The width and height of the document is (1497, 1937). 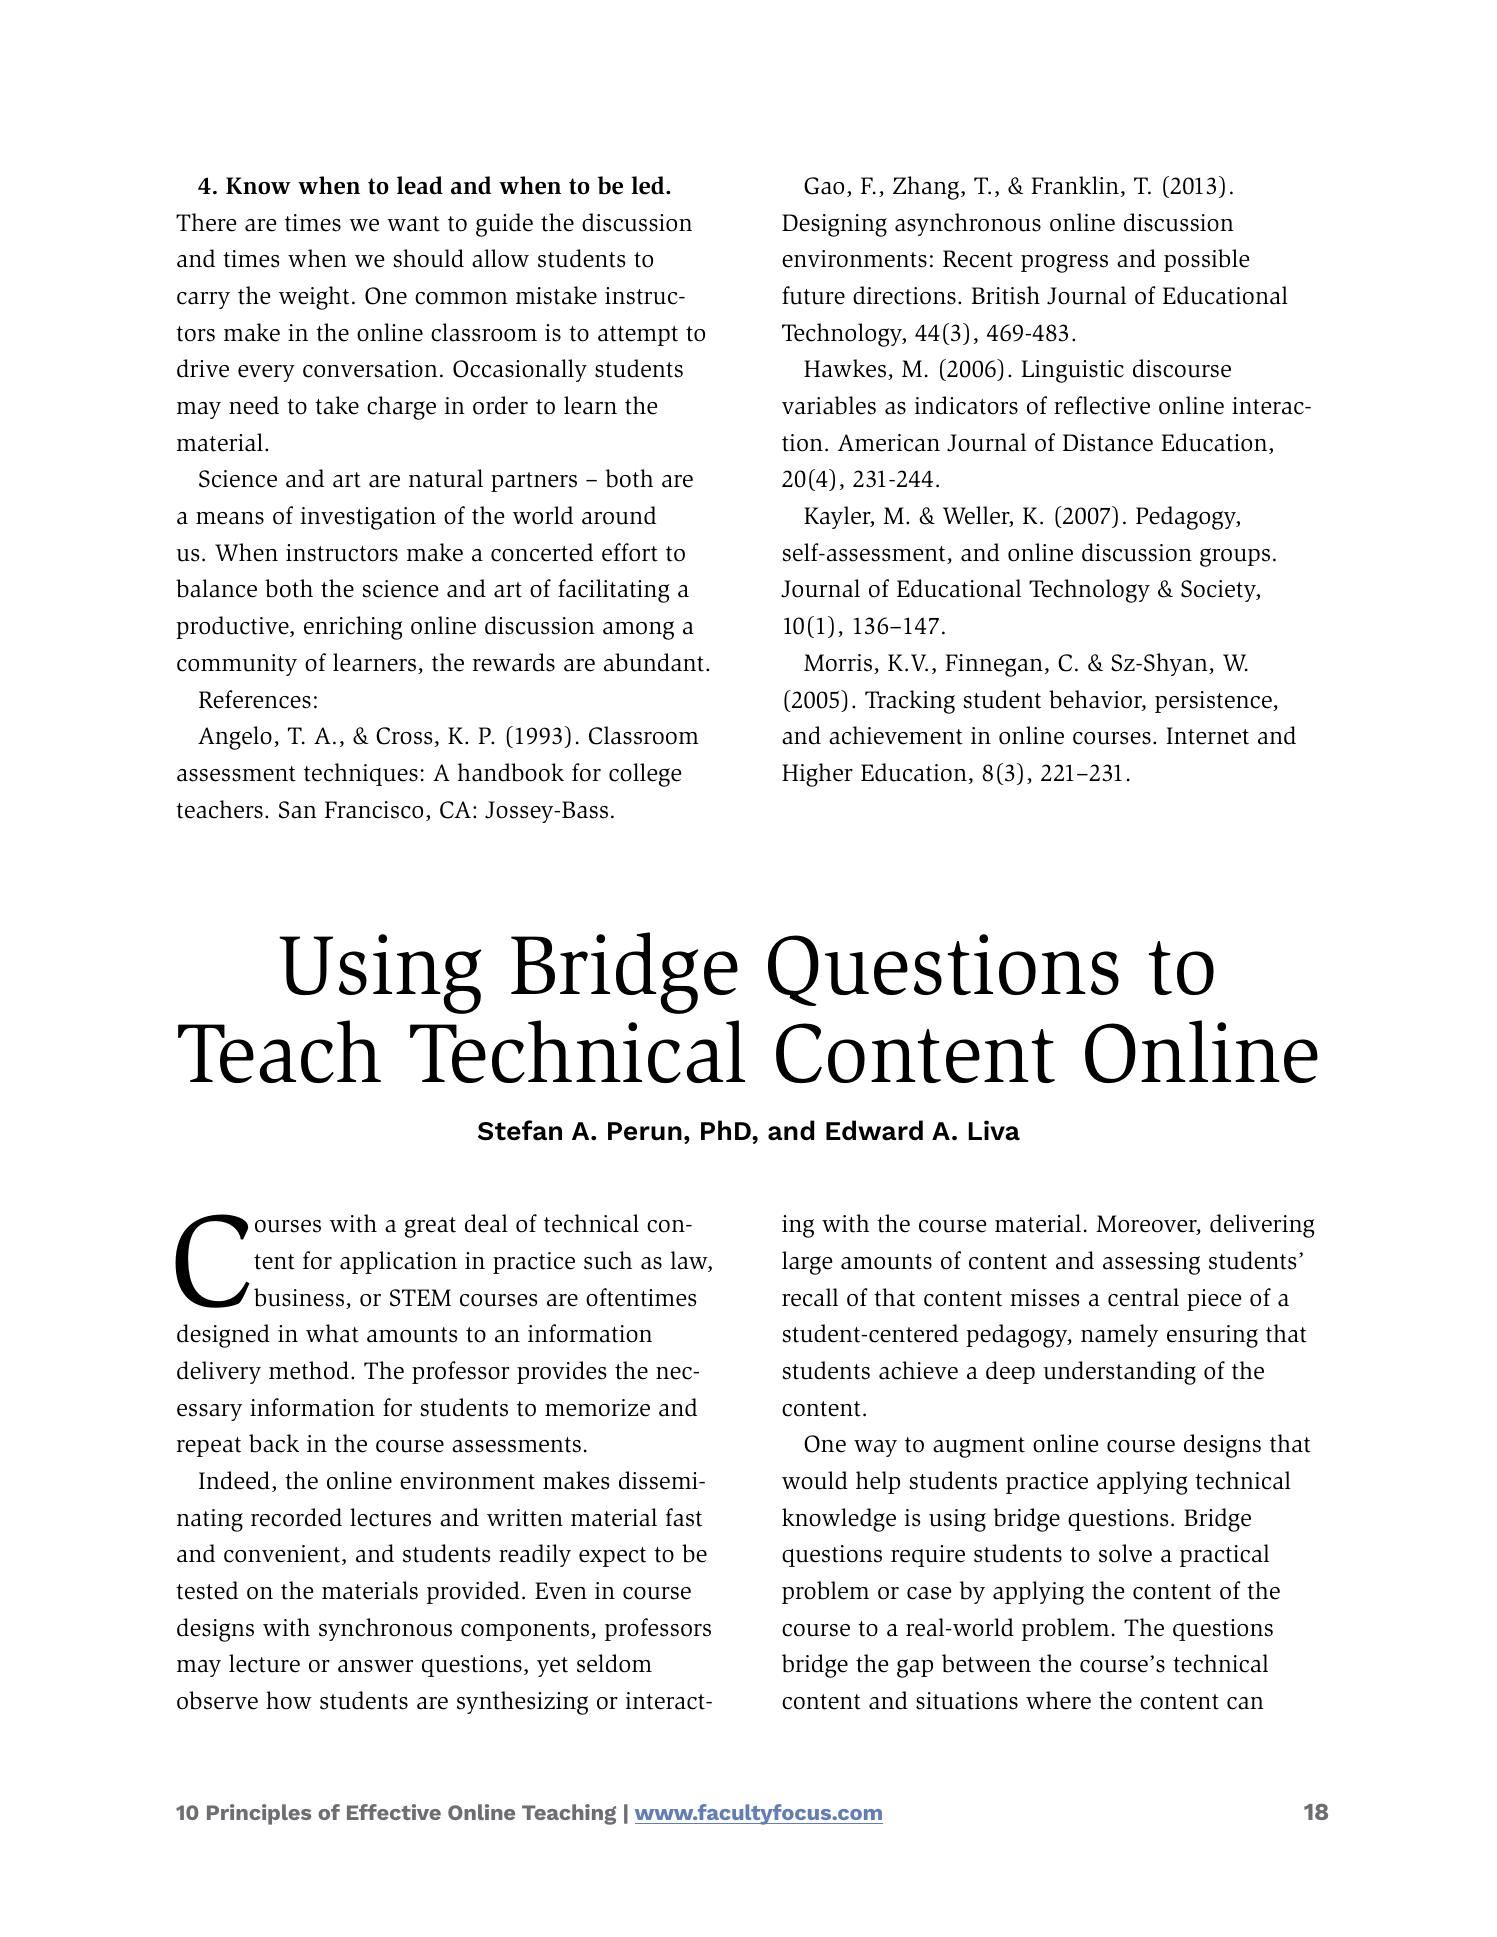 I want to click on Internet, so click(x=1207, y=736).
